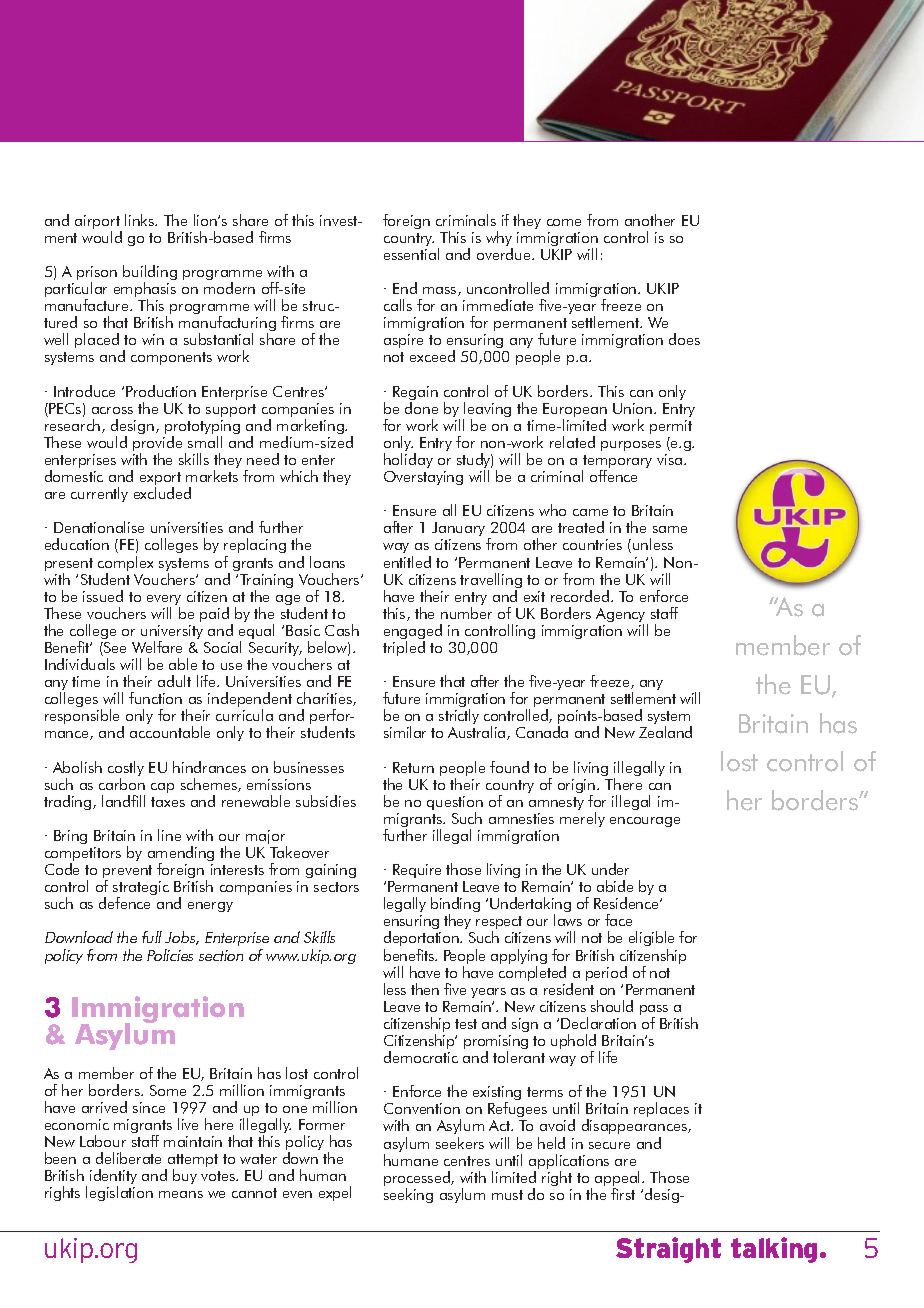 The image size is (924, 1308). What do you see at coordinates (684, 339) in the page?
I see `does` at bounding box center [684, 339].
